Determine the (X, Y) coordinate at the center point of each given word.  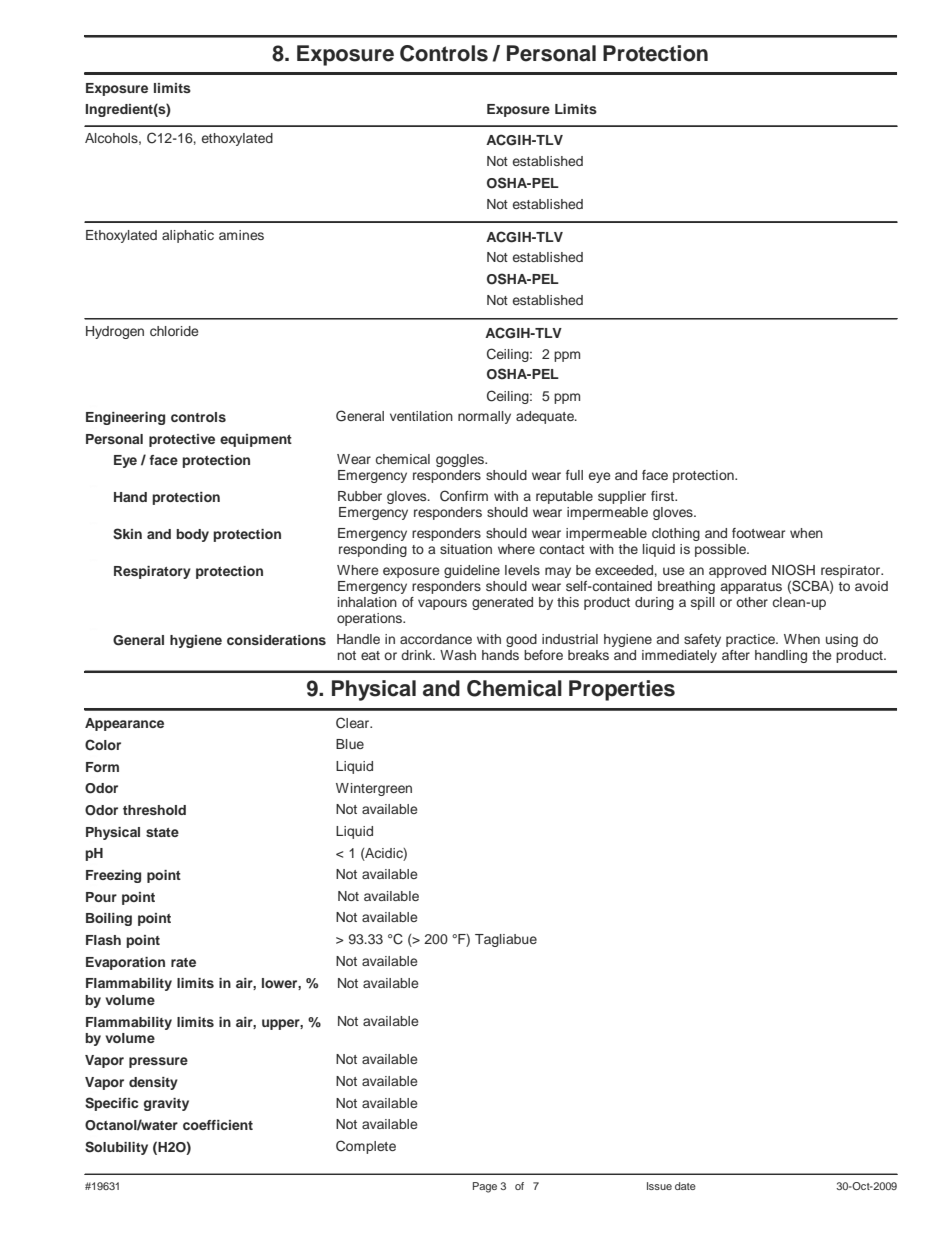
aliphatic (188, 236)
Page (485, 1187)
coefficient (218, 1125)
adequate (546, 417)
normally (484, 417)
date (685, 1186)
